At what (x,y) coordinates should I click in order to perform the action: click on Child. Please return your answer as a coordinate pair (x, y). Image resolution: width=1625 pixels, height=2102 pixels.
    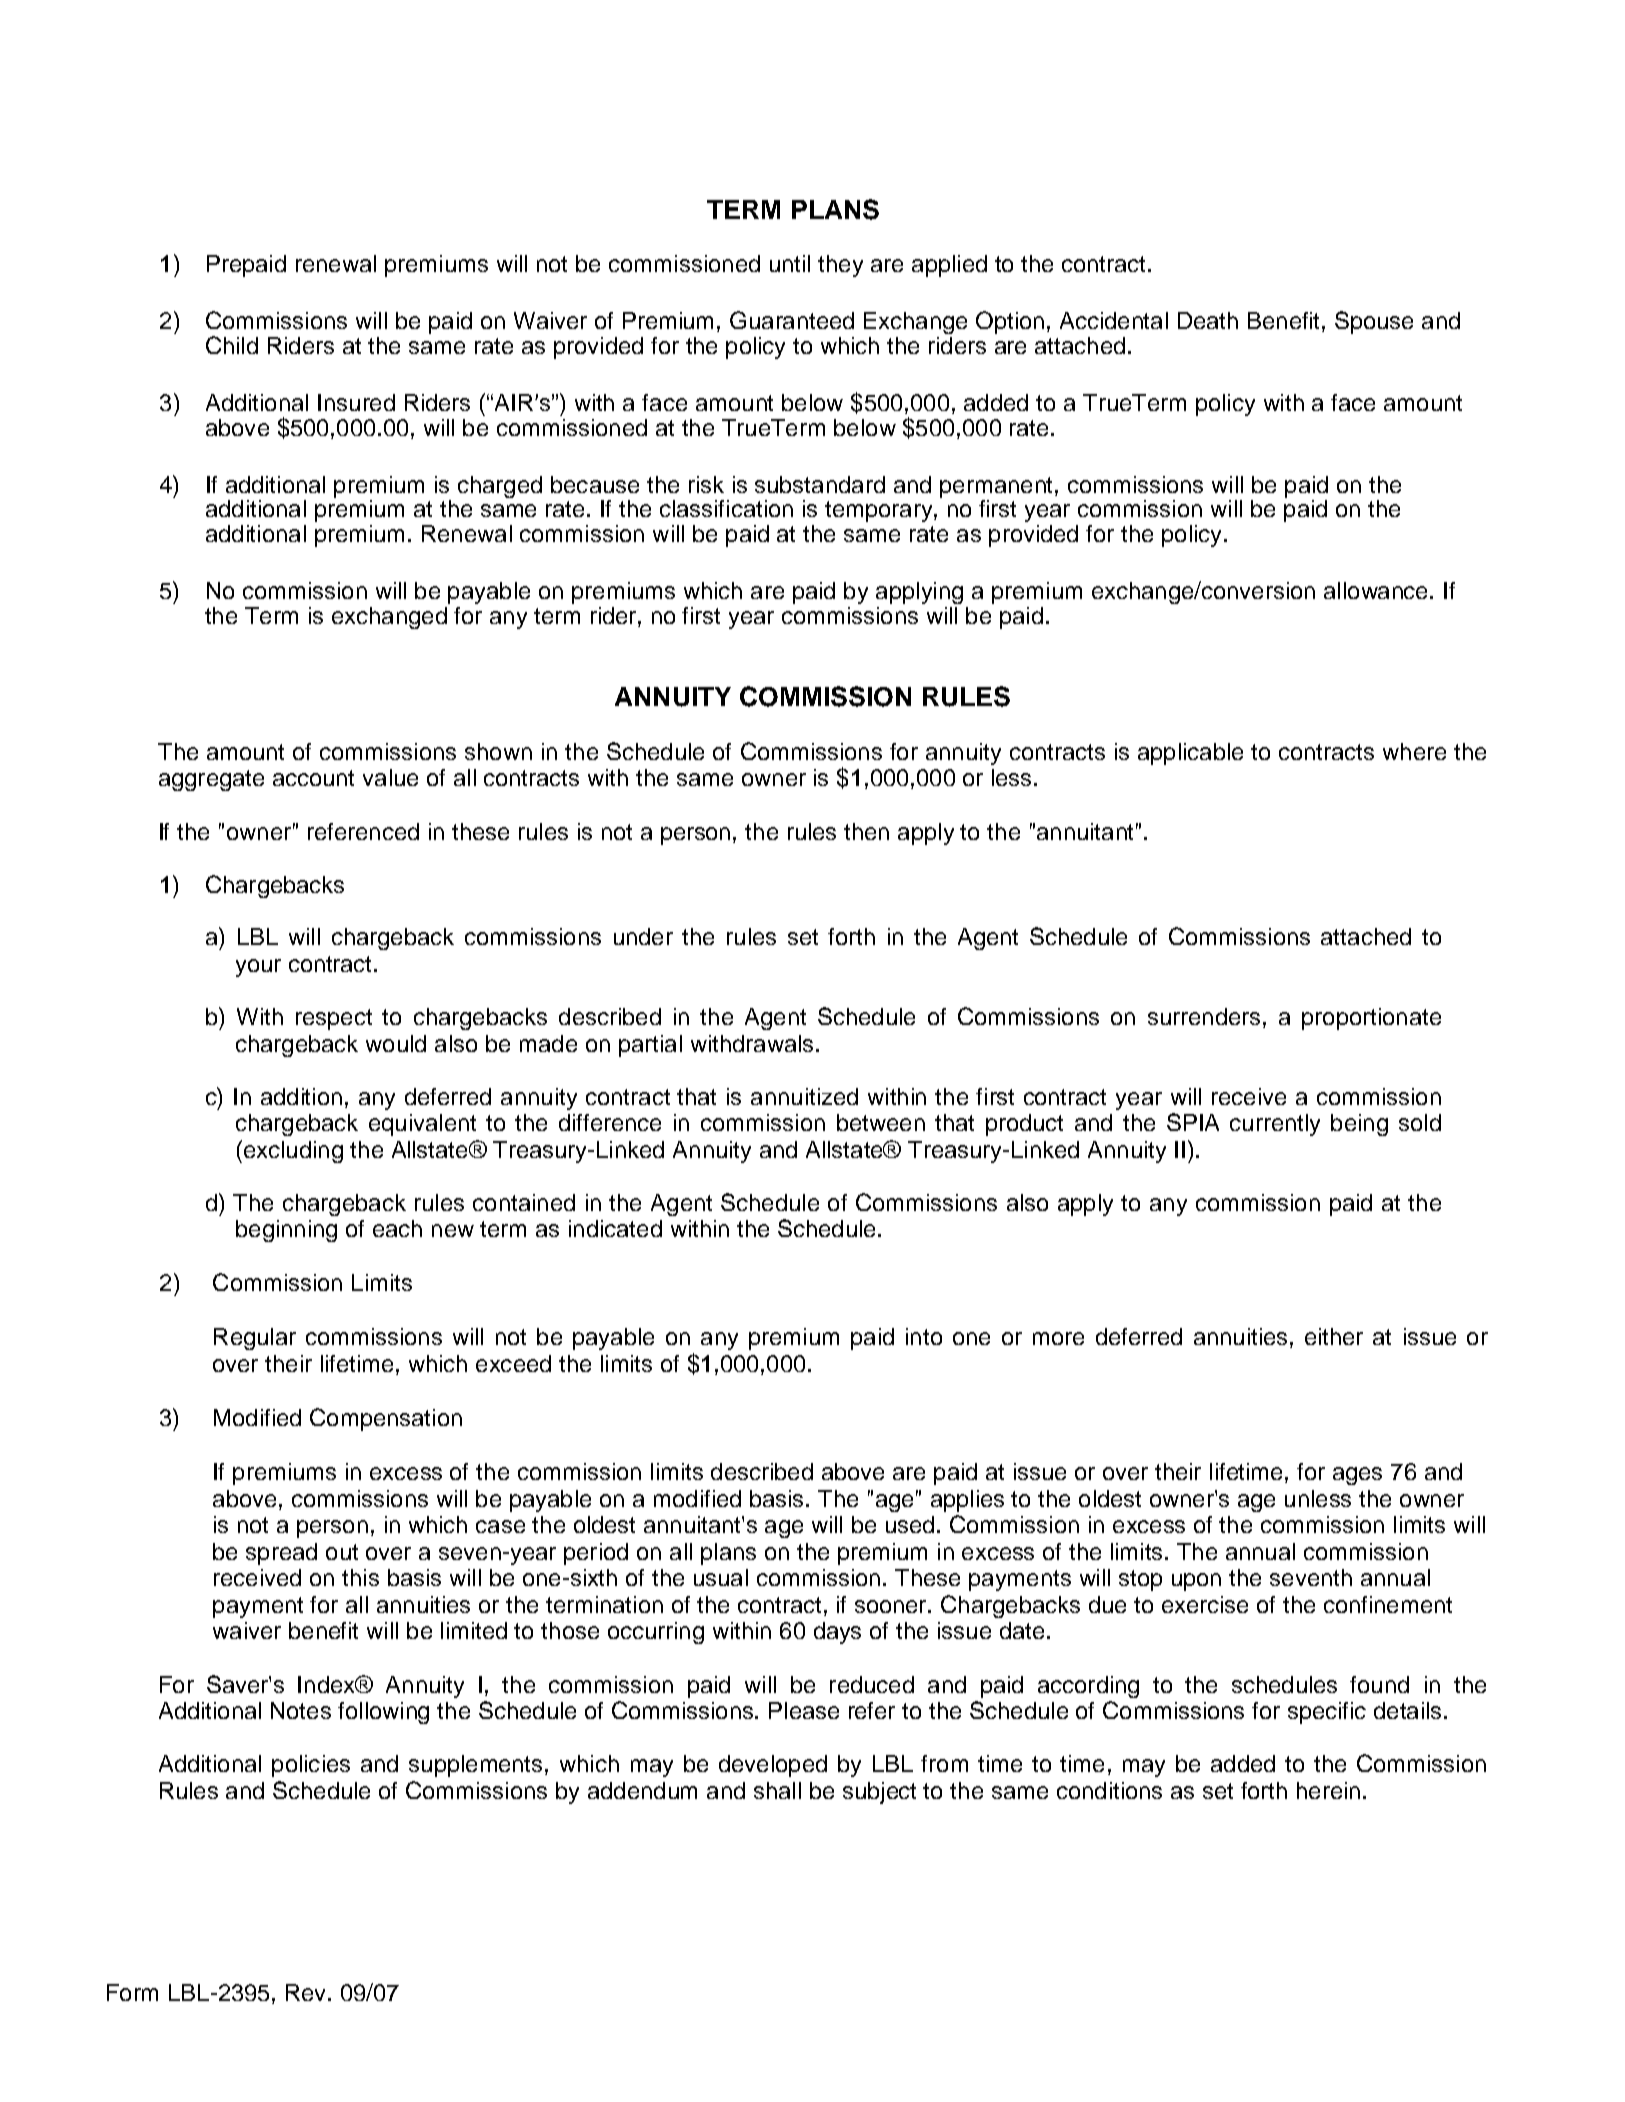
    Looking at the image, I should click on (232, 345).
